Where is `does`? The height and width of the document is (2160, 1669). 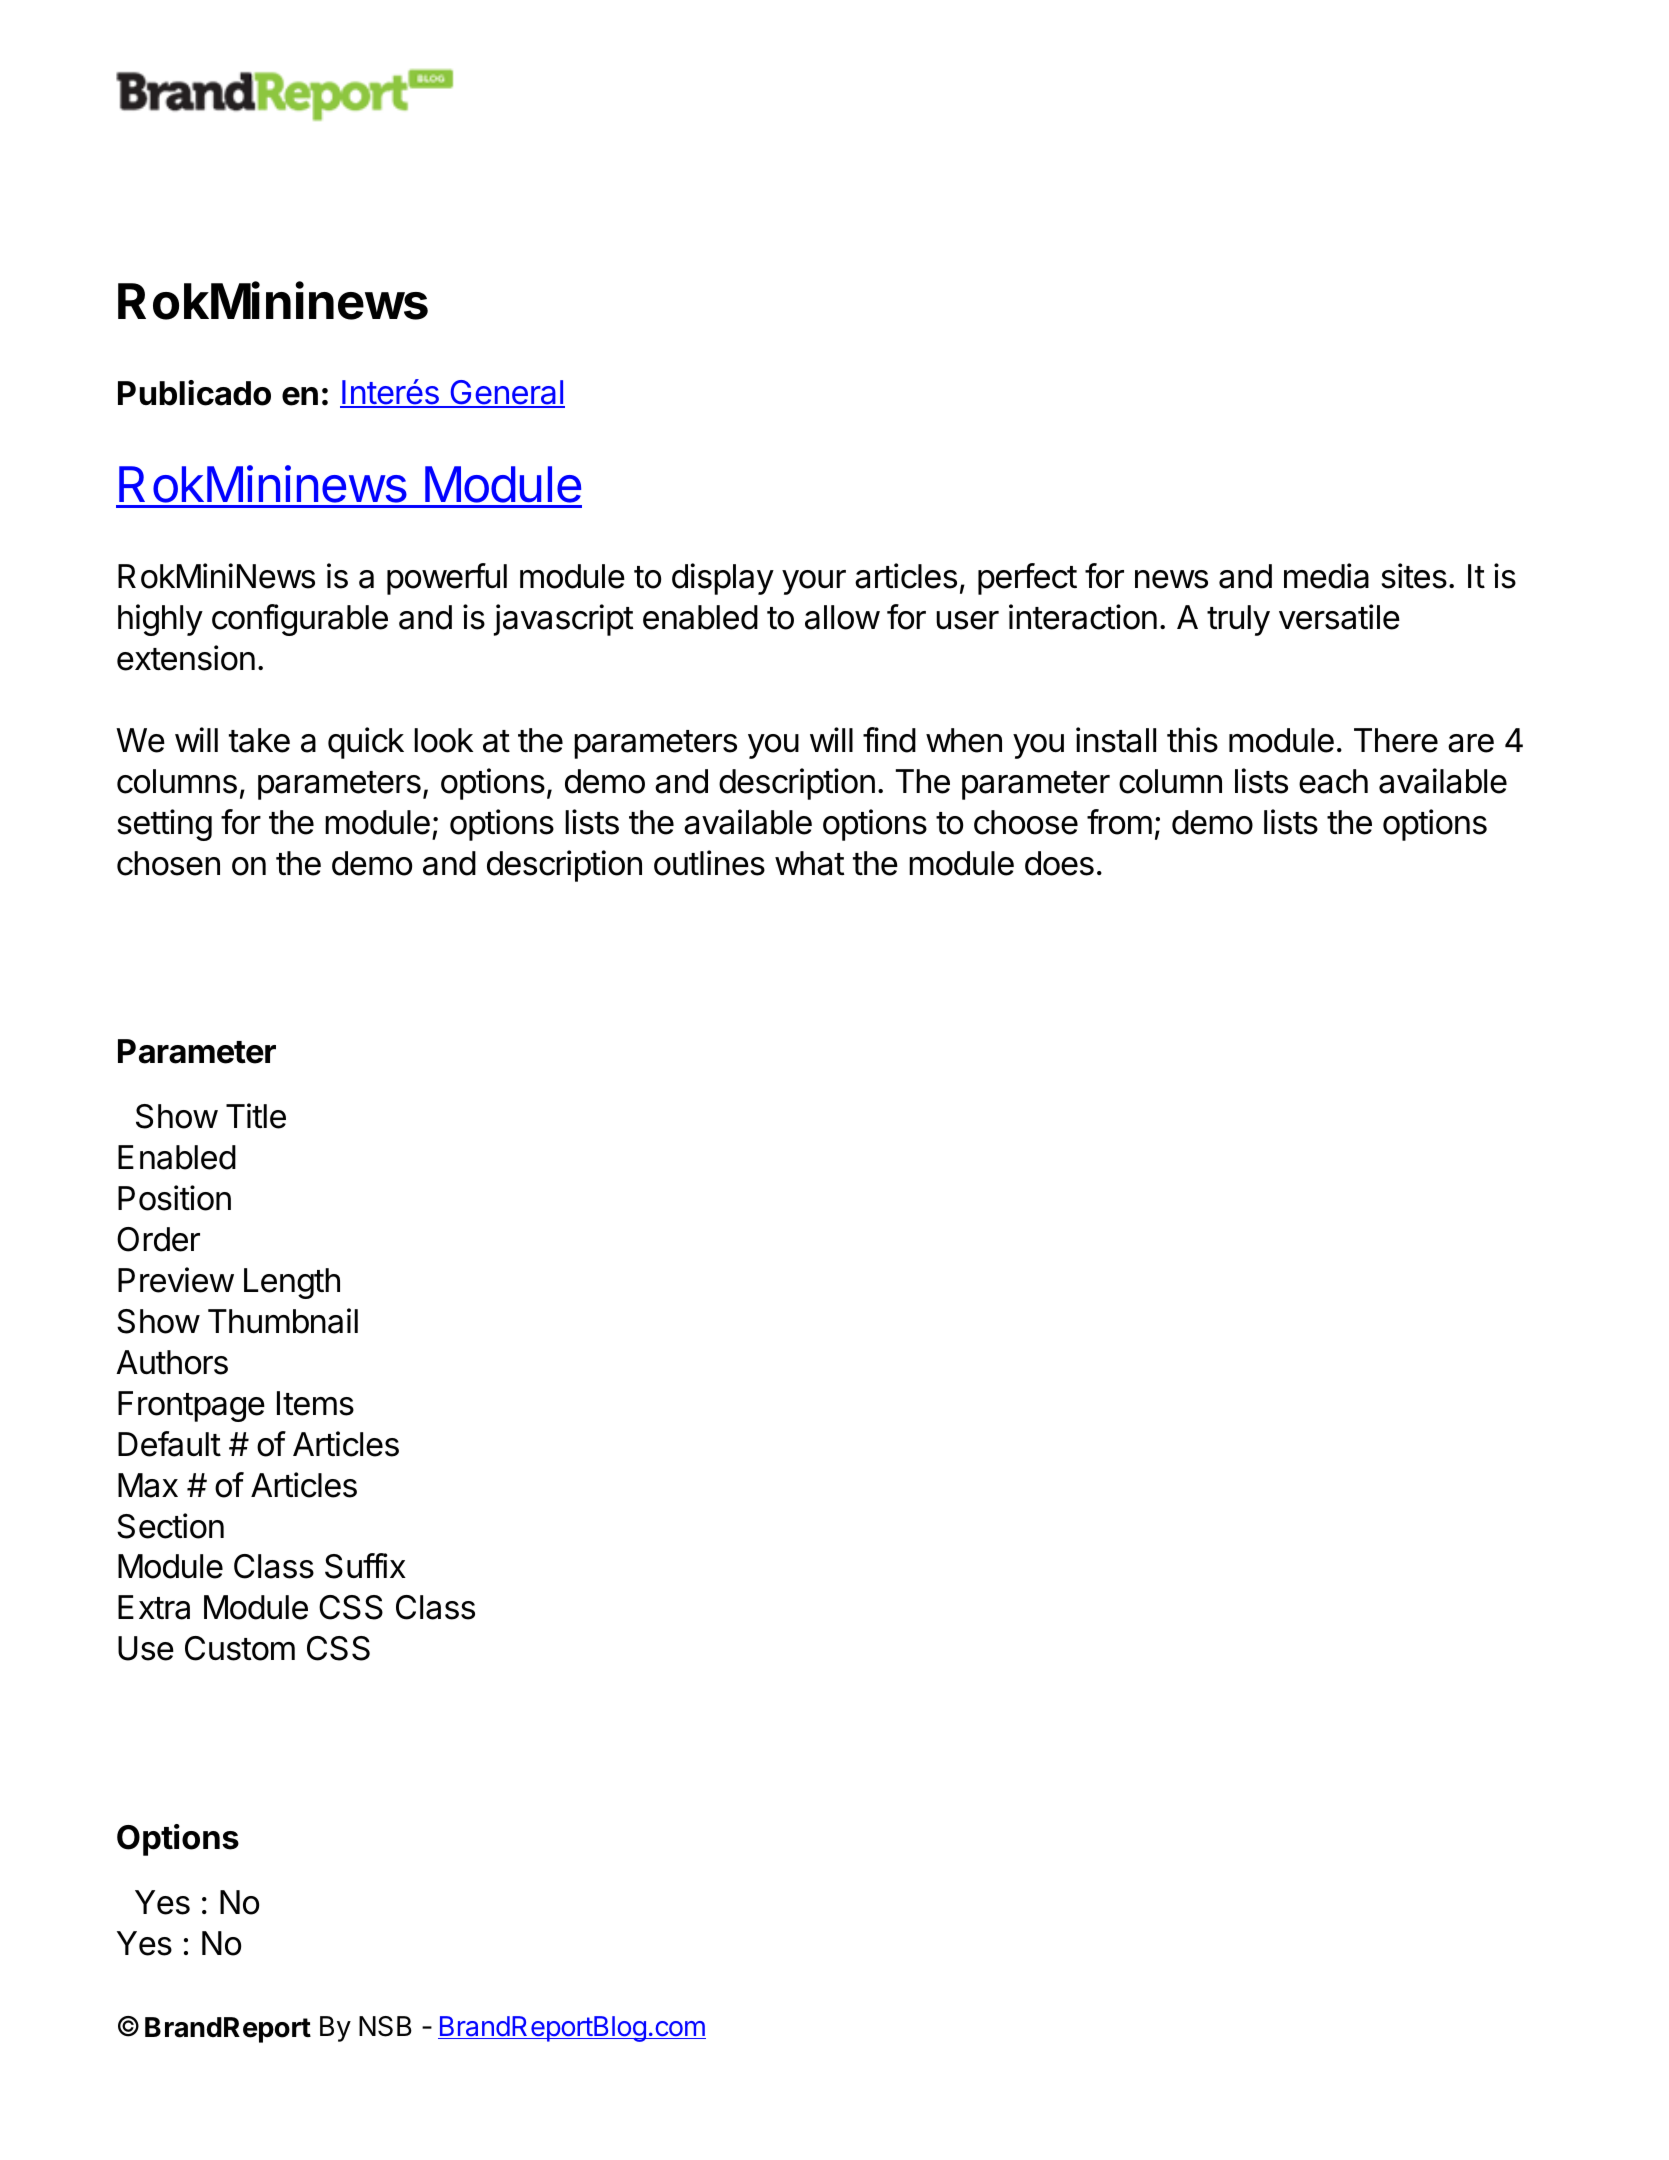
does is located at coordinates (1059, 863).
